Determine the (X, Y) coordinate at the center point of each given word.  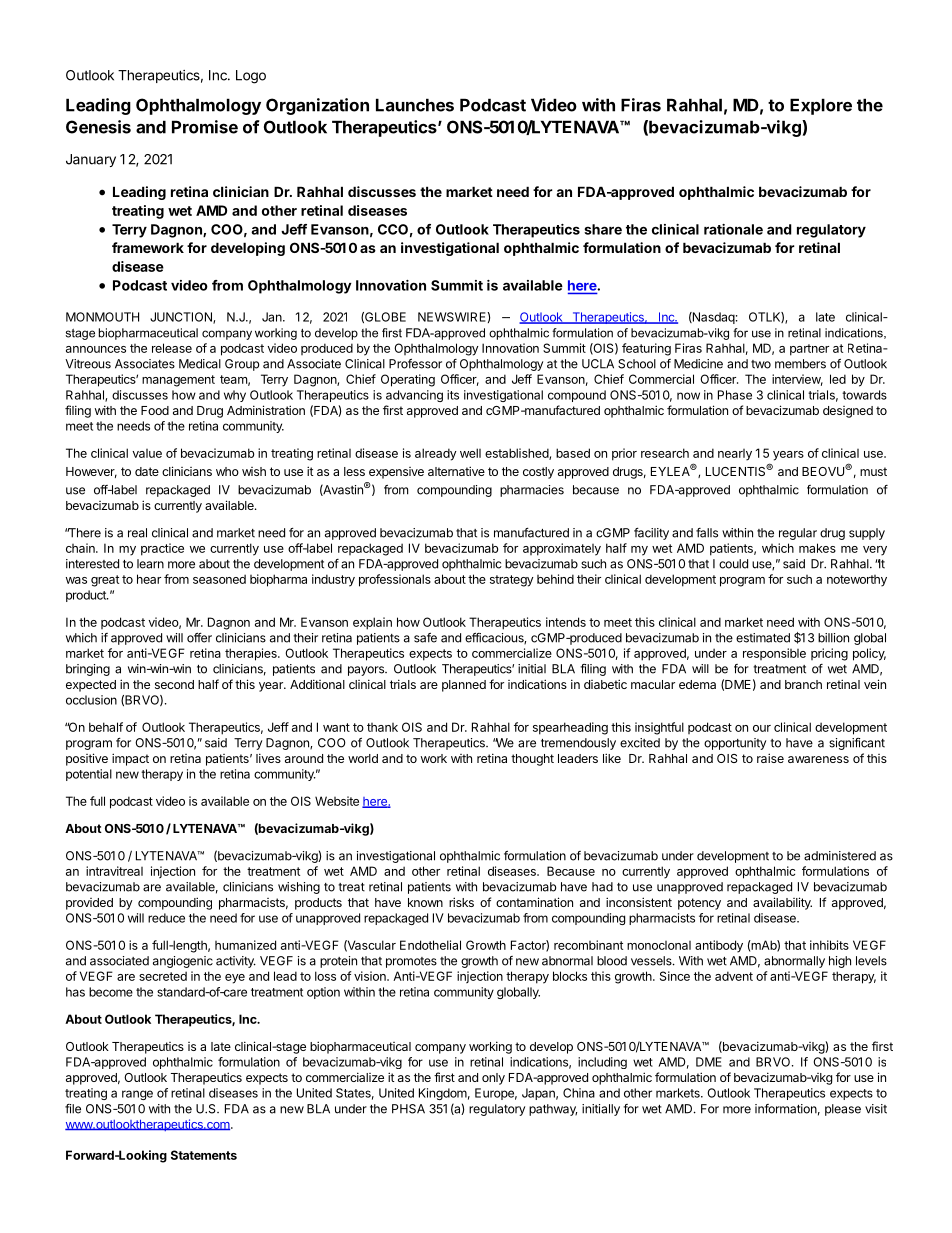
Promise (205, 127)
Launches (415, 105)
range (137, 1095)
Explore (821, 106)
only (493, 1079)
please (843, 1110)
